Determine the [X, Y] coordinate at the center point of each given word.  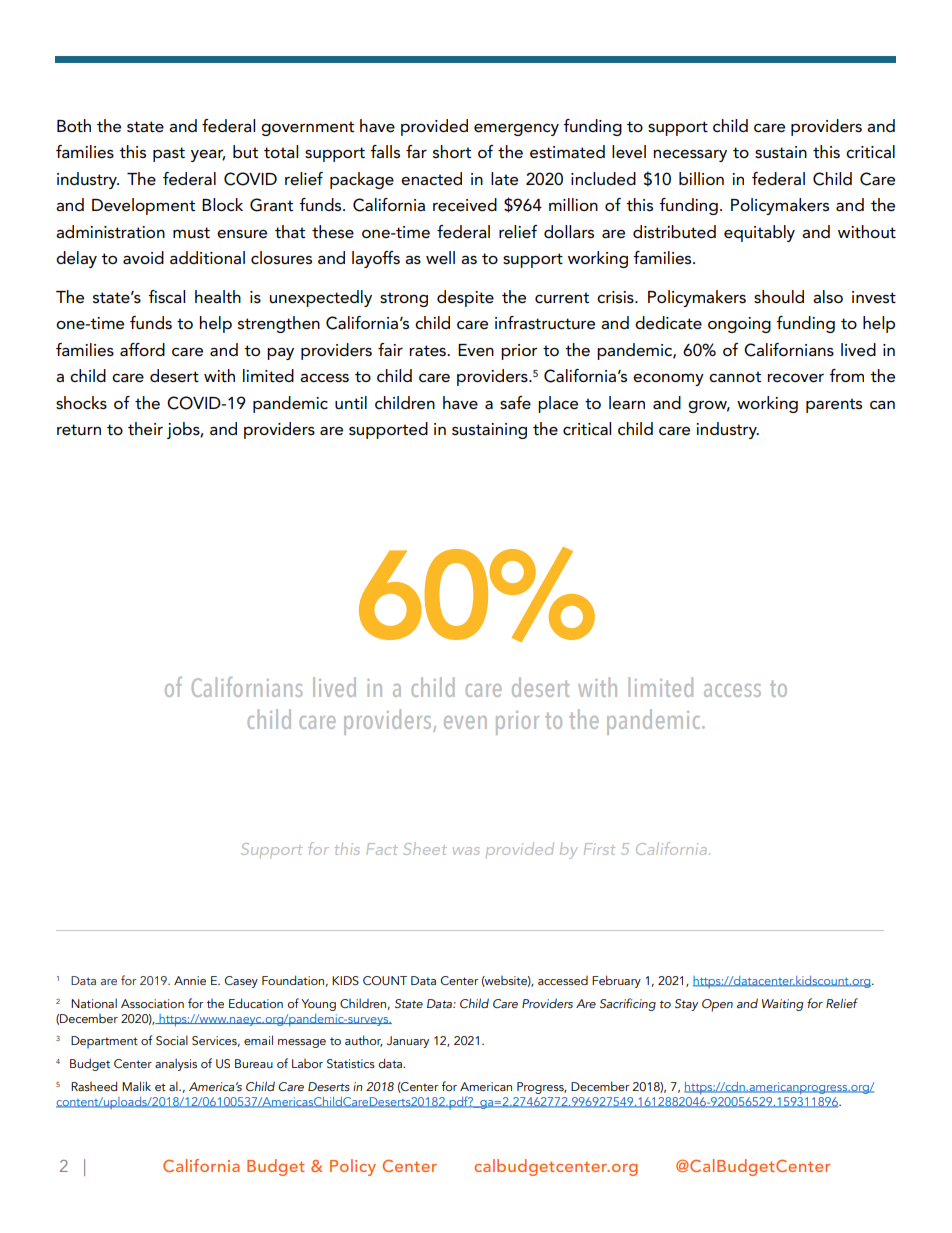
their [145, 429]
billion [701, 178]
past [169, 154]
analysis [176, 1064]
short [452, 152]
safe [515, 403]
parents [834, 405]
